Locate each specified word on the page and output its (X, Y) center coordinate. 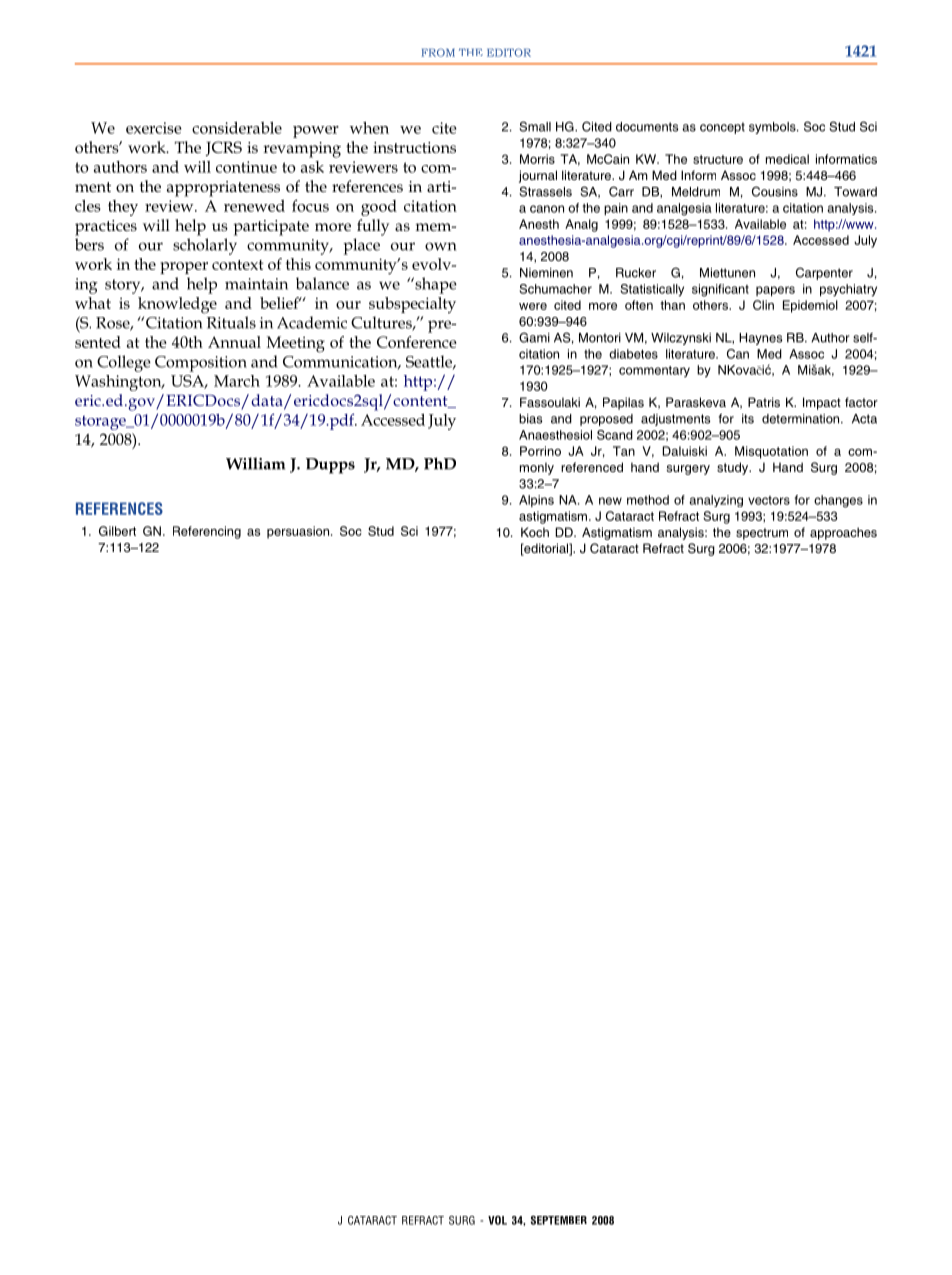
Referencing (207, 532)
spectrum (762, 534)
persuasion (298, 532)
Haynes (760, 339)
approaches (843, 533)
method (648, 500)
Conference (417, 342)
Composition (201, 364)
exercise (154, 128)
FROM (438, 52)
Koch (535, 532)
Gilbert (117, 531)
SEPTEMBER (559, 1220)
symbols (773, 128)
